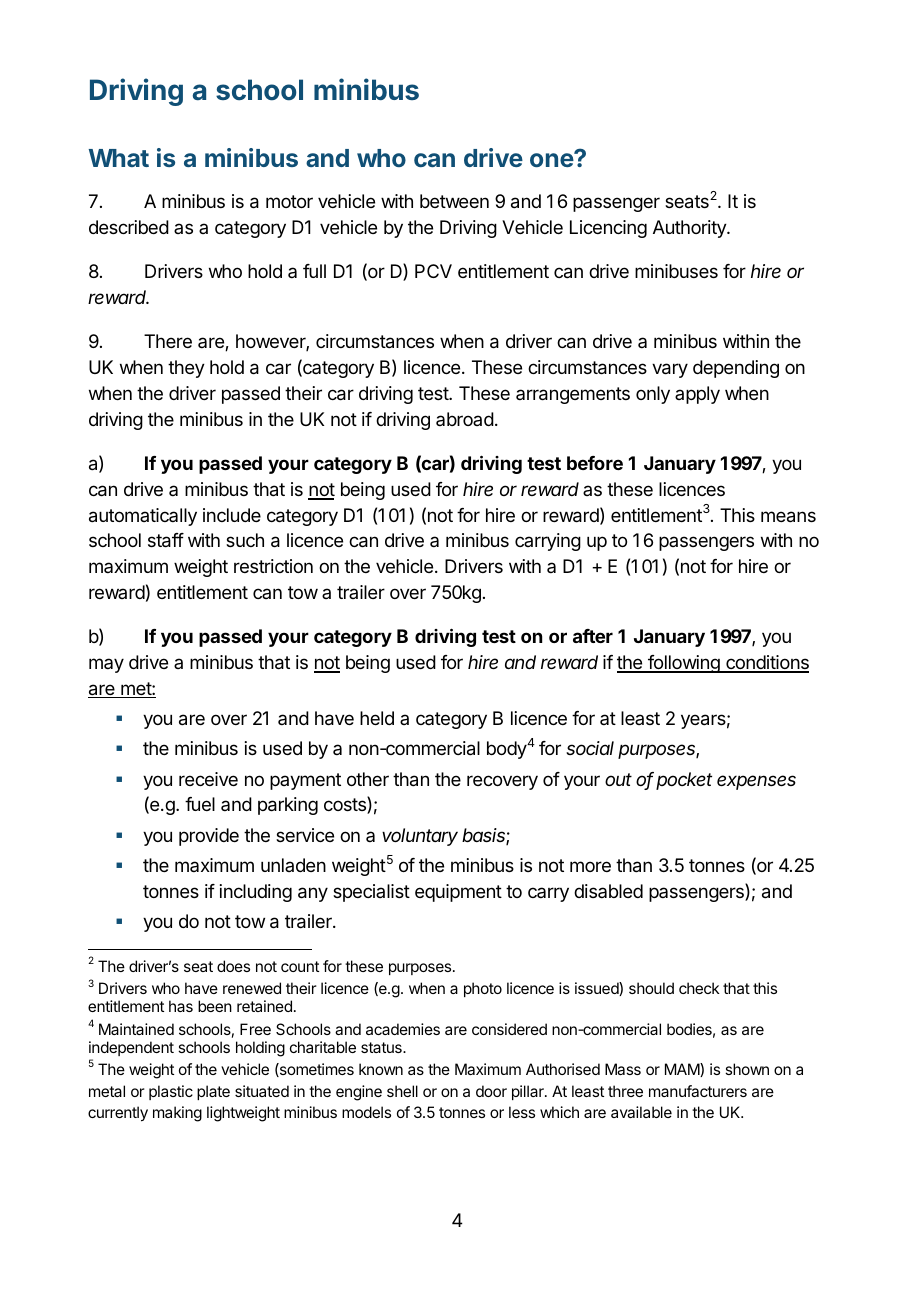  Describe the element at coordinates (232, 515) in the screenshot. I see `include` at that location.
